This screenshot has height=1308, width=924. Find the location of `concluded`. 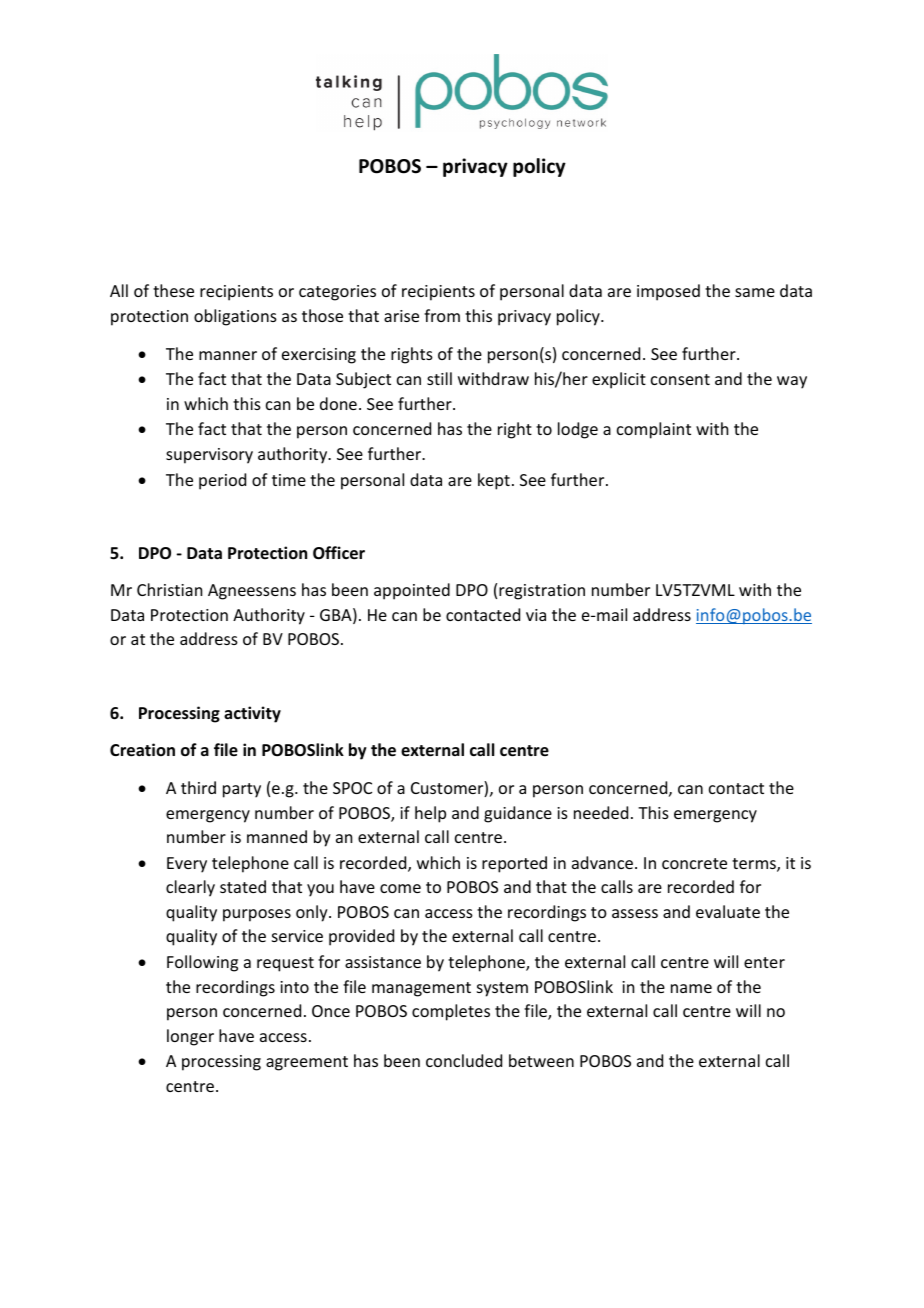

concluded is located at coordinates (464, 1060).
